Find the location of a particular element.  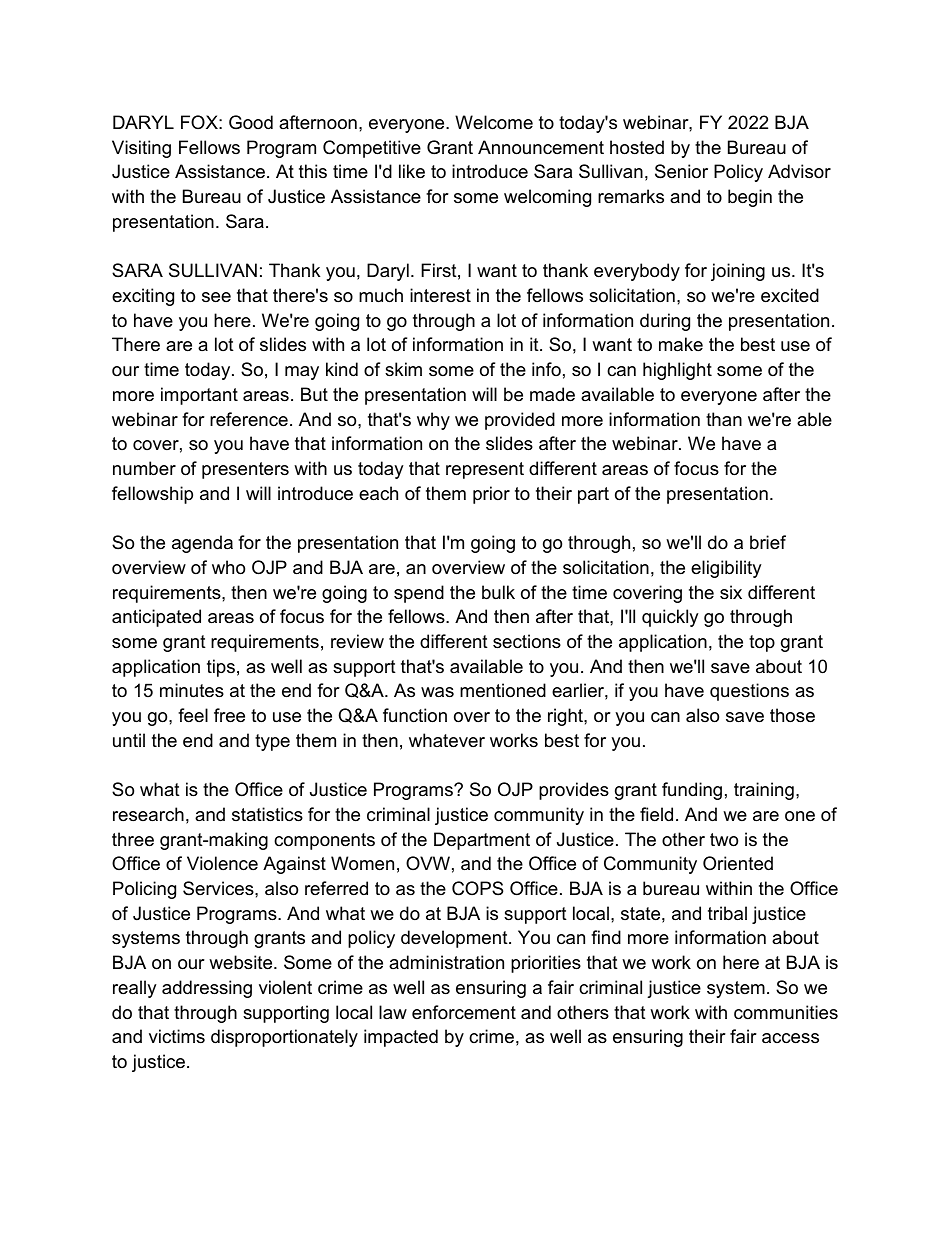

Senior is located at coordinates (681, 171).
